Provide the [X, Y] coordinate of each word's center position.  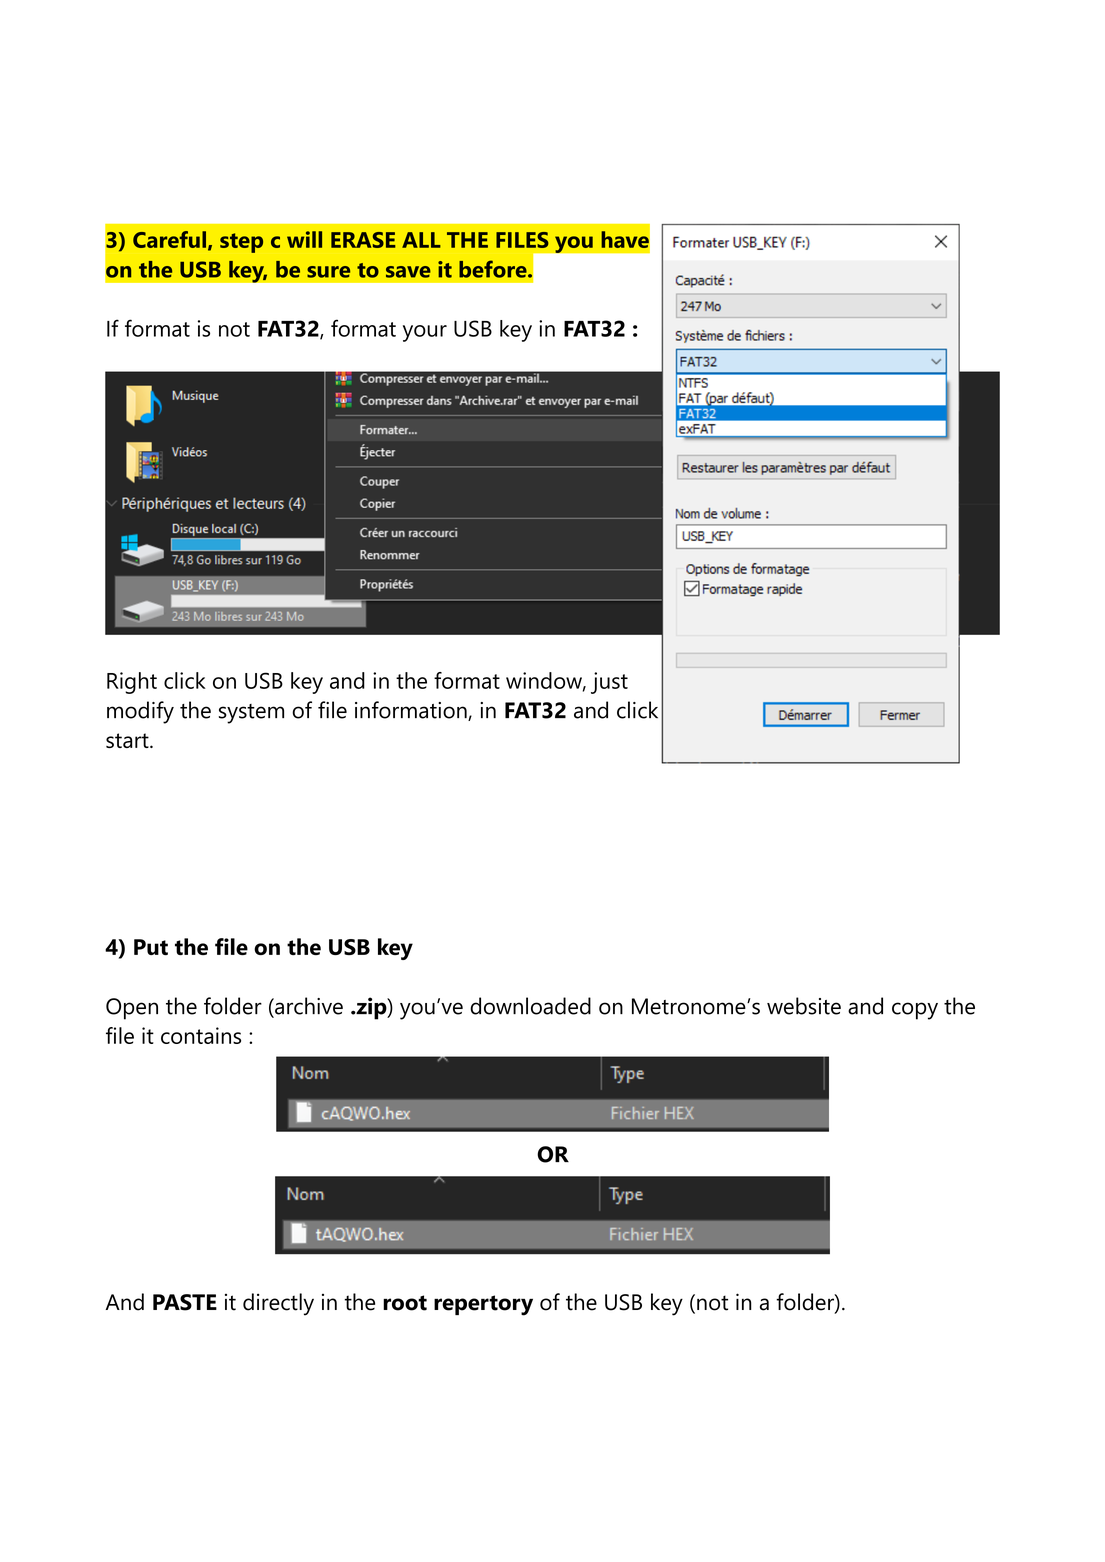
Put [151, 947]
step [241, 243]
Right [132, 683]
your [425, 333]
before [494, 269]
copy [915, 1011]
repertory [483, 1305]
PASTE [185, 1302]
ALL [421, 240]
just [609, 683]
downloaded [530, 1006]
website [804, 1006]
